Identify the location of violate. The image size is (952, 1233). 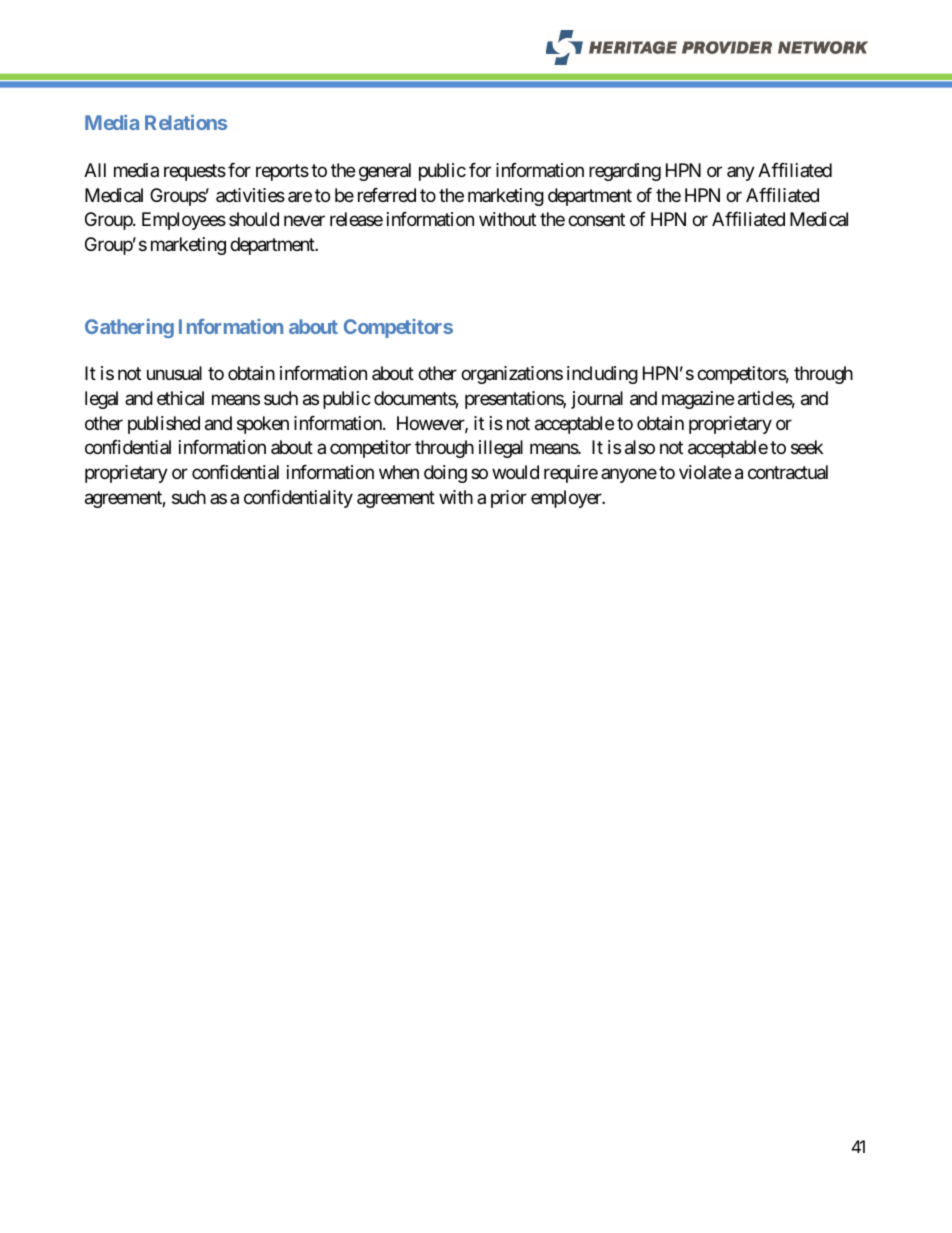
(705, 472).
